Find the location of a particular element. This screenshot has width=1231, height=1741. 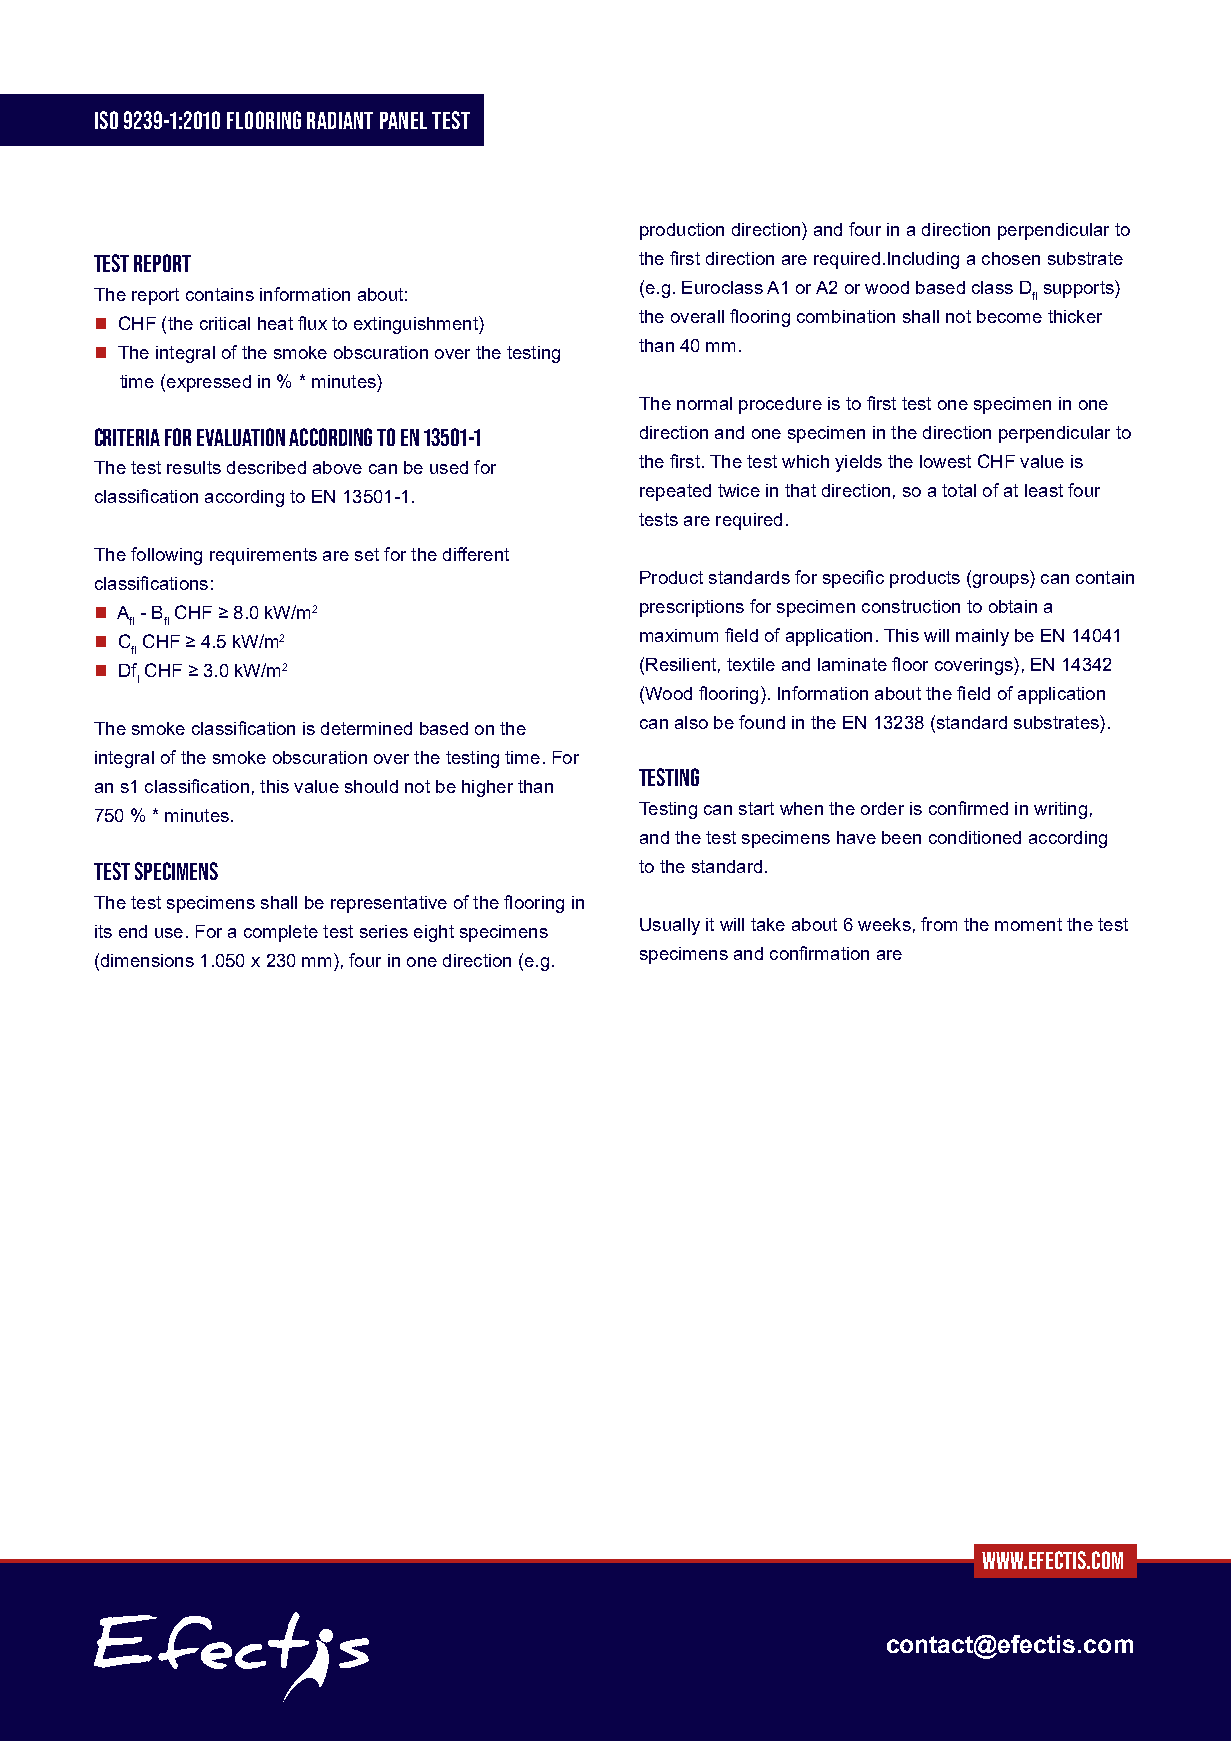

ISO is located at coordinates (106, 120).
